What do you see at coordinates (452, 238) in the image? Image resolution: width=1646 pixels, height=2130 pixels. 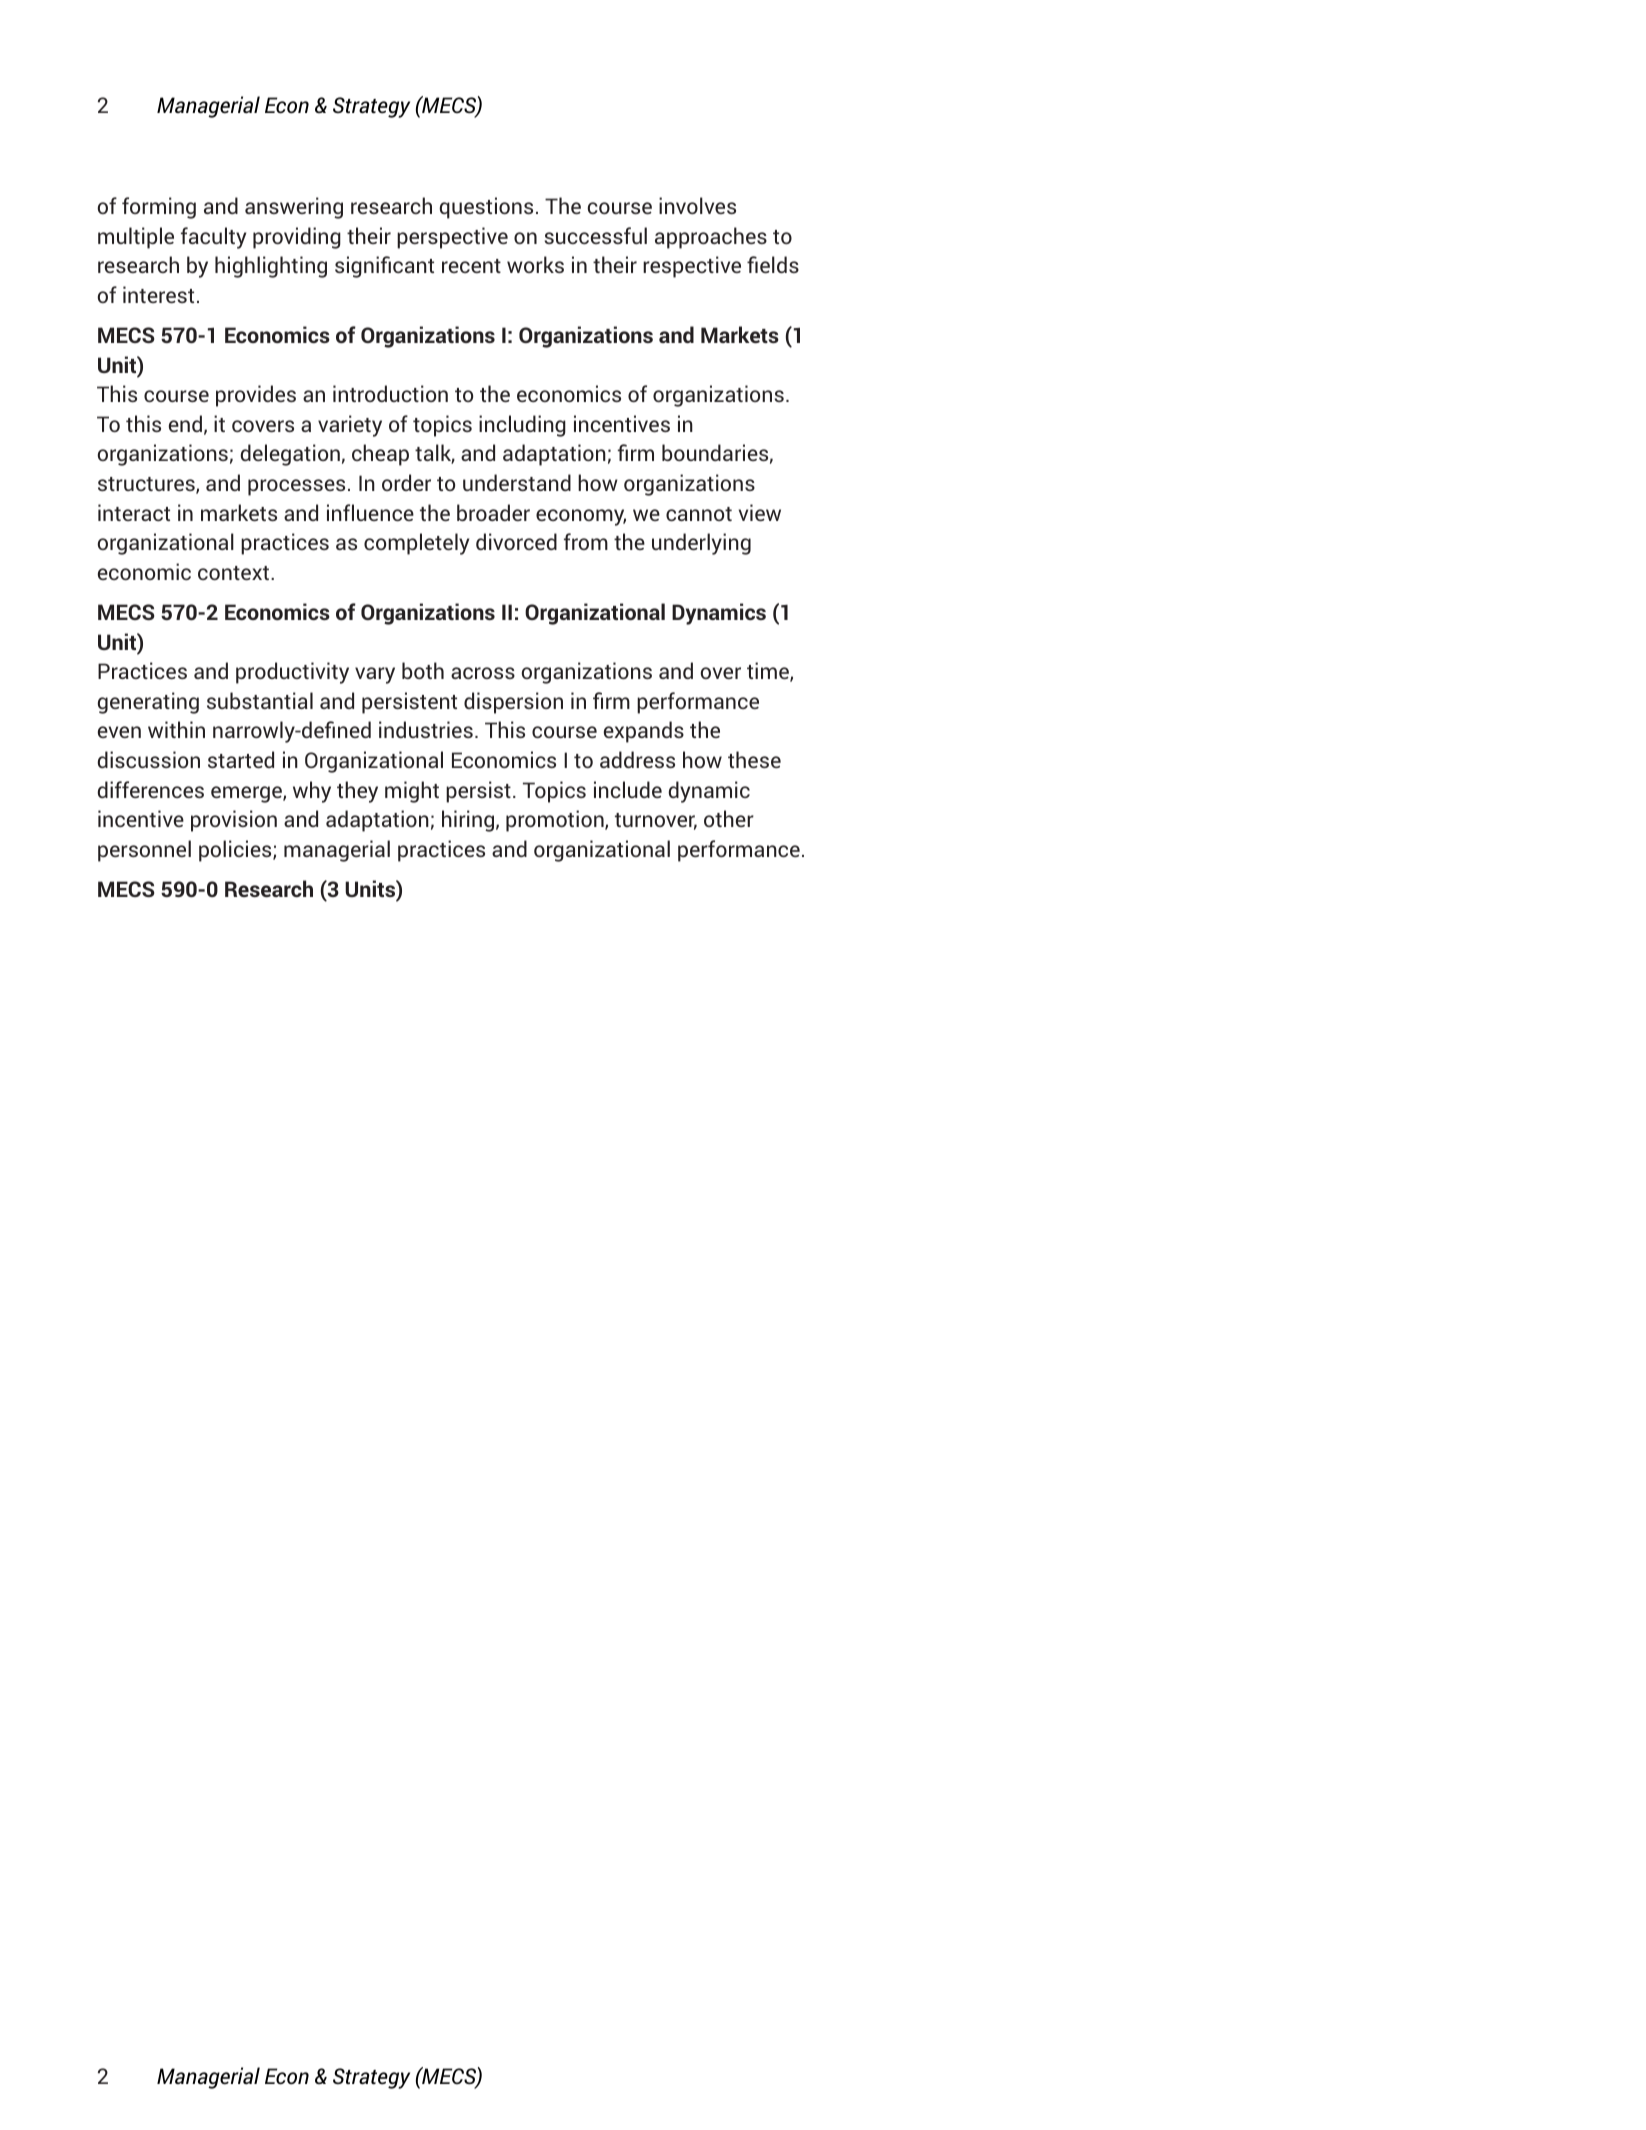 I see `perspective` at bounding box center [452, 238].
